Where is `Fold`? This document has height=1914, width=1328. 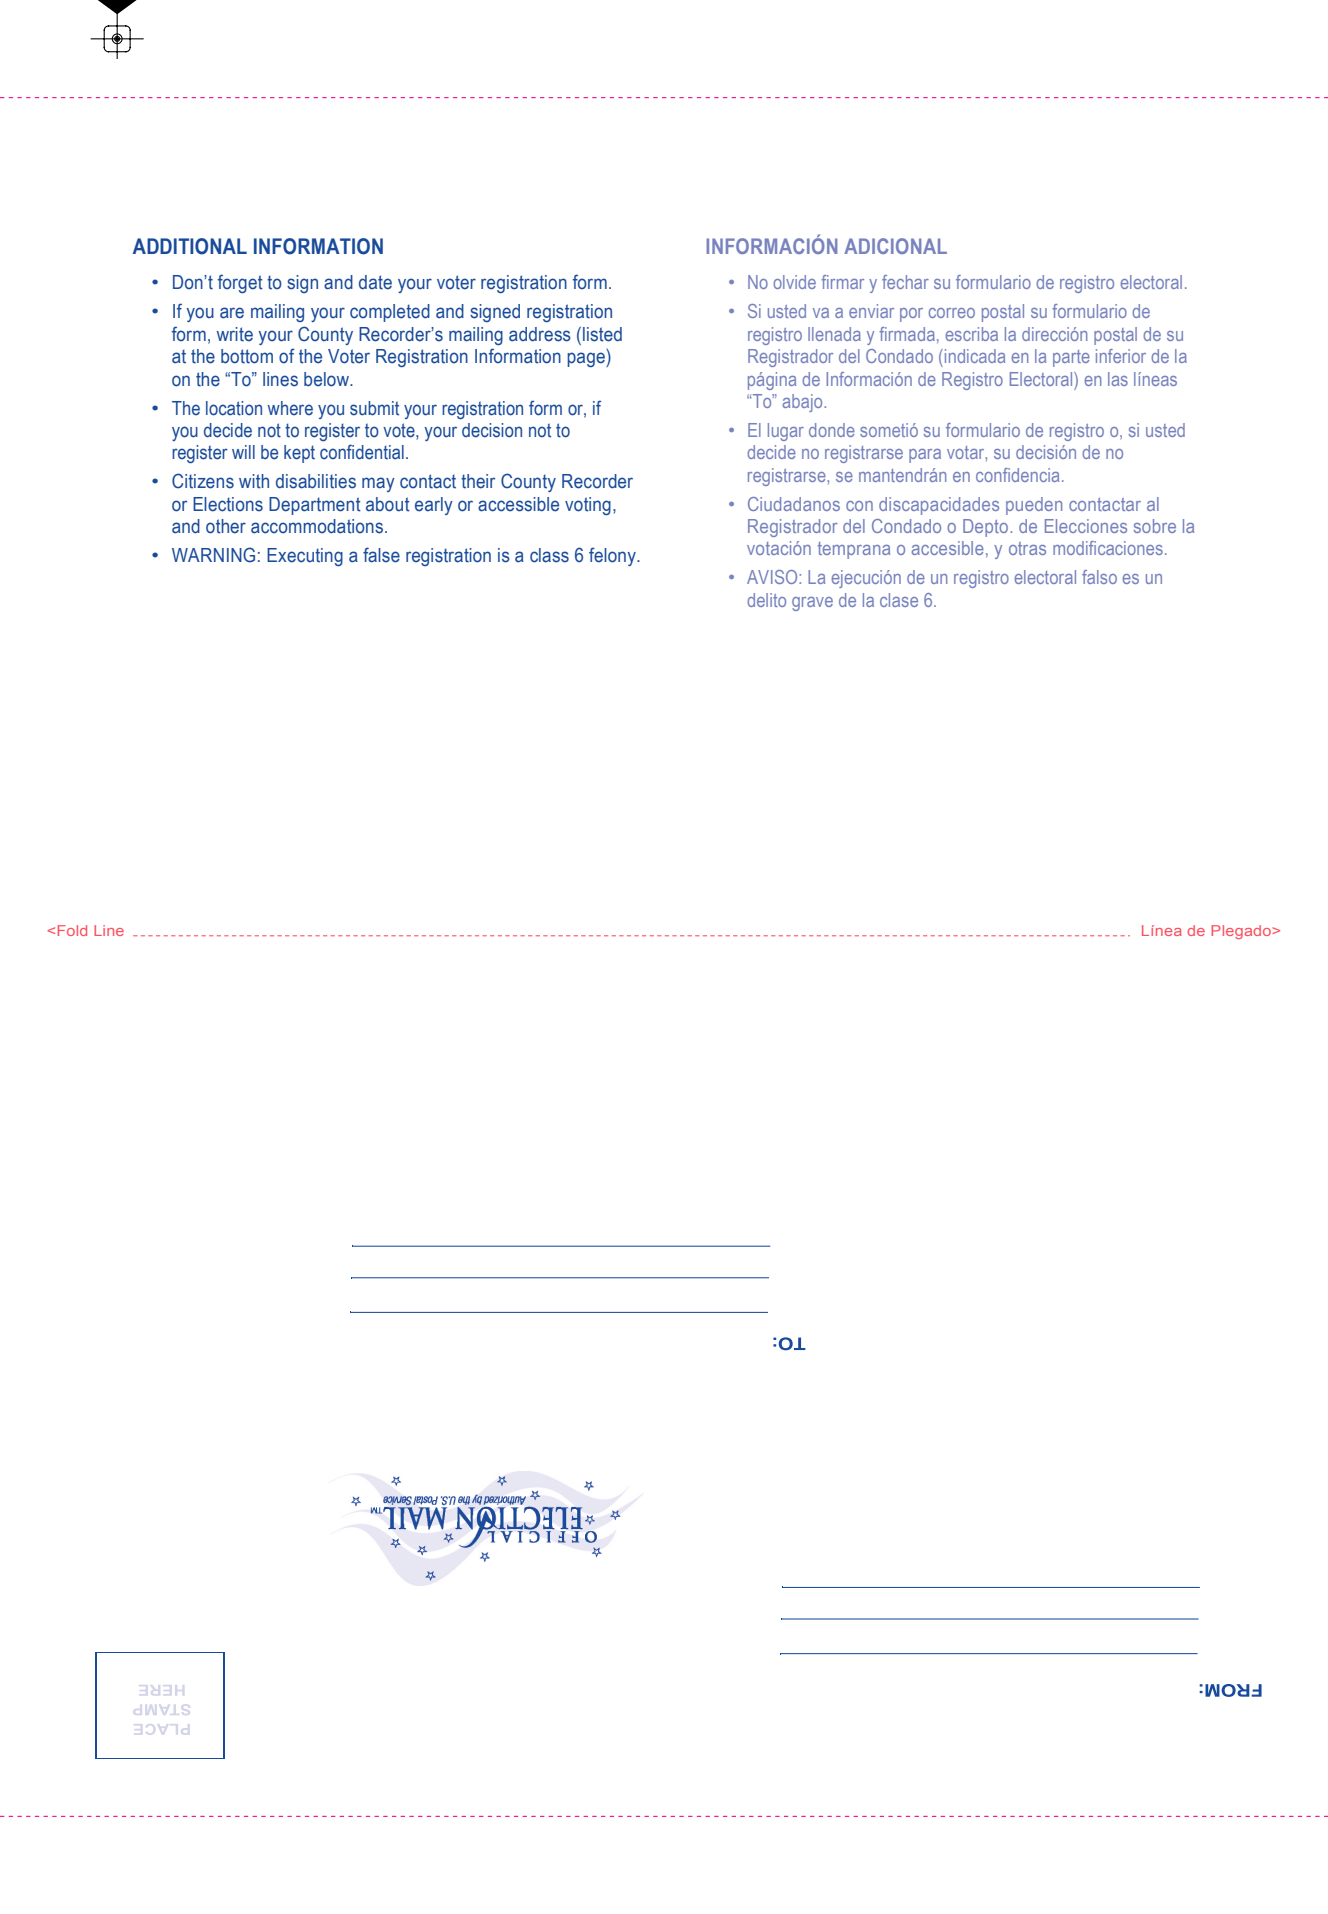
Fold is located at coordinates (72, 930).
